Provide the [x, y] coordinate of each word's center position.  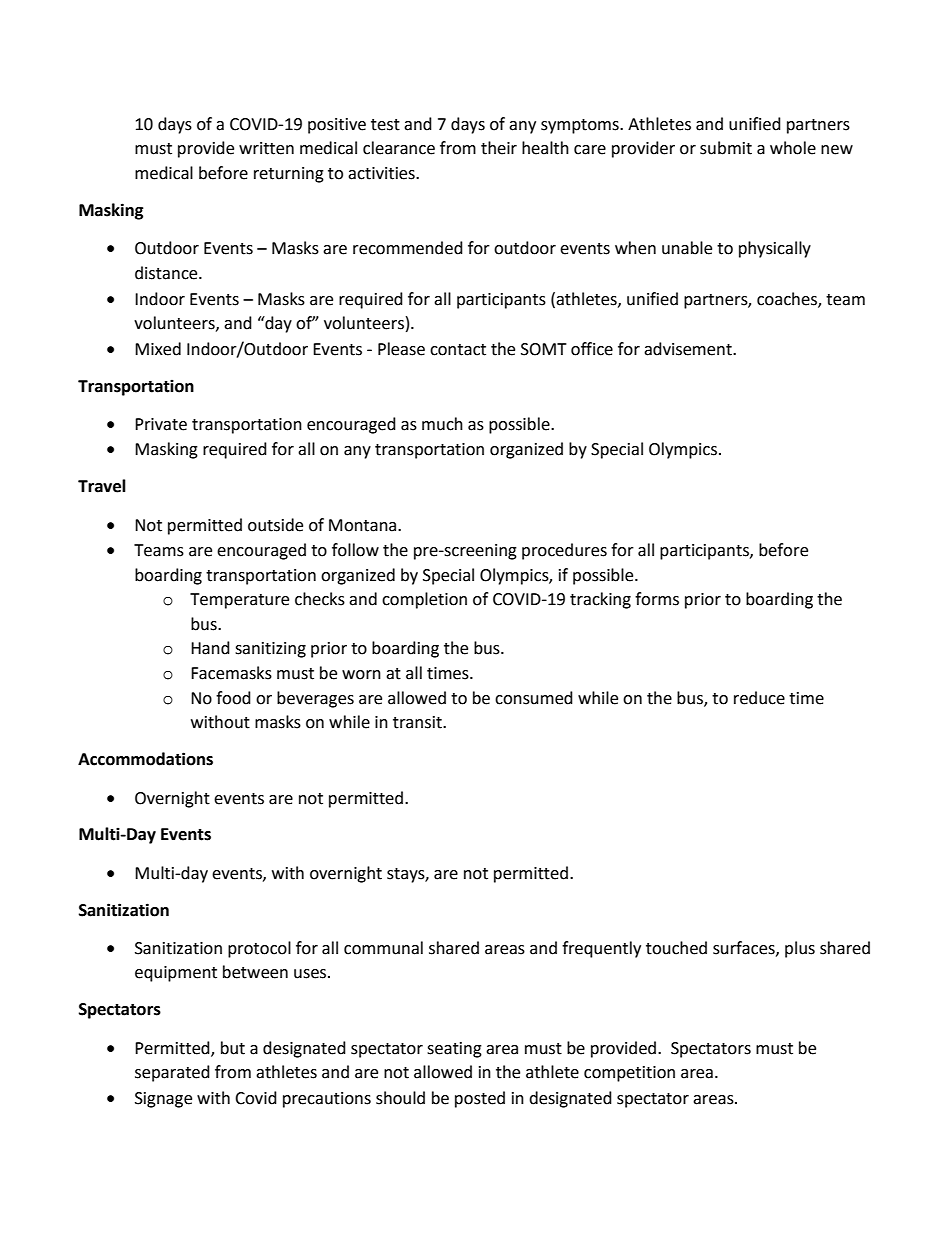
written [266, 148]
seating [454, 1050]
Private [161, 424]
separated [172, 1073]
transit [418, 722]
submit [726, 148]
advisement [689, 349]
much [442, 424]
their [499, 148]
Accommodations [145, 759]
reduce [759, 698]
